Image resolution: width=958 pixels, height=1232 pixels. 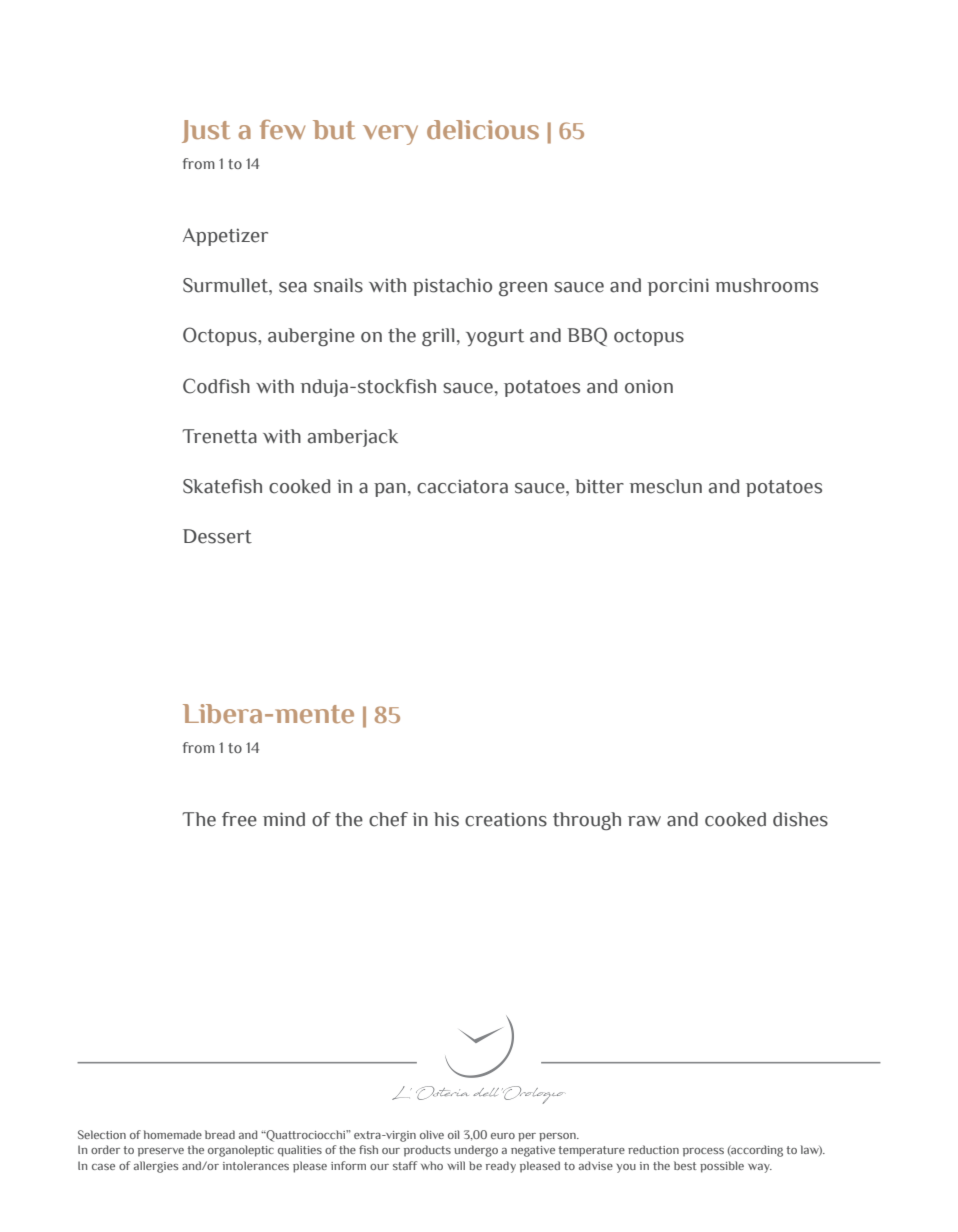 I want to click on pan, so click(x=390, y=490).
